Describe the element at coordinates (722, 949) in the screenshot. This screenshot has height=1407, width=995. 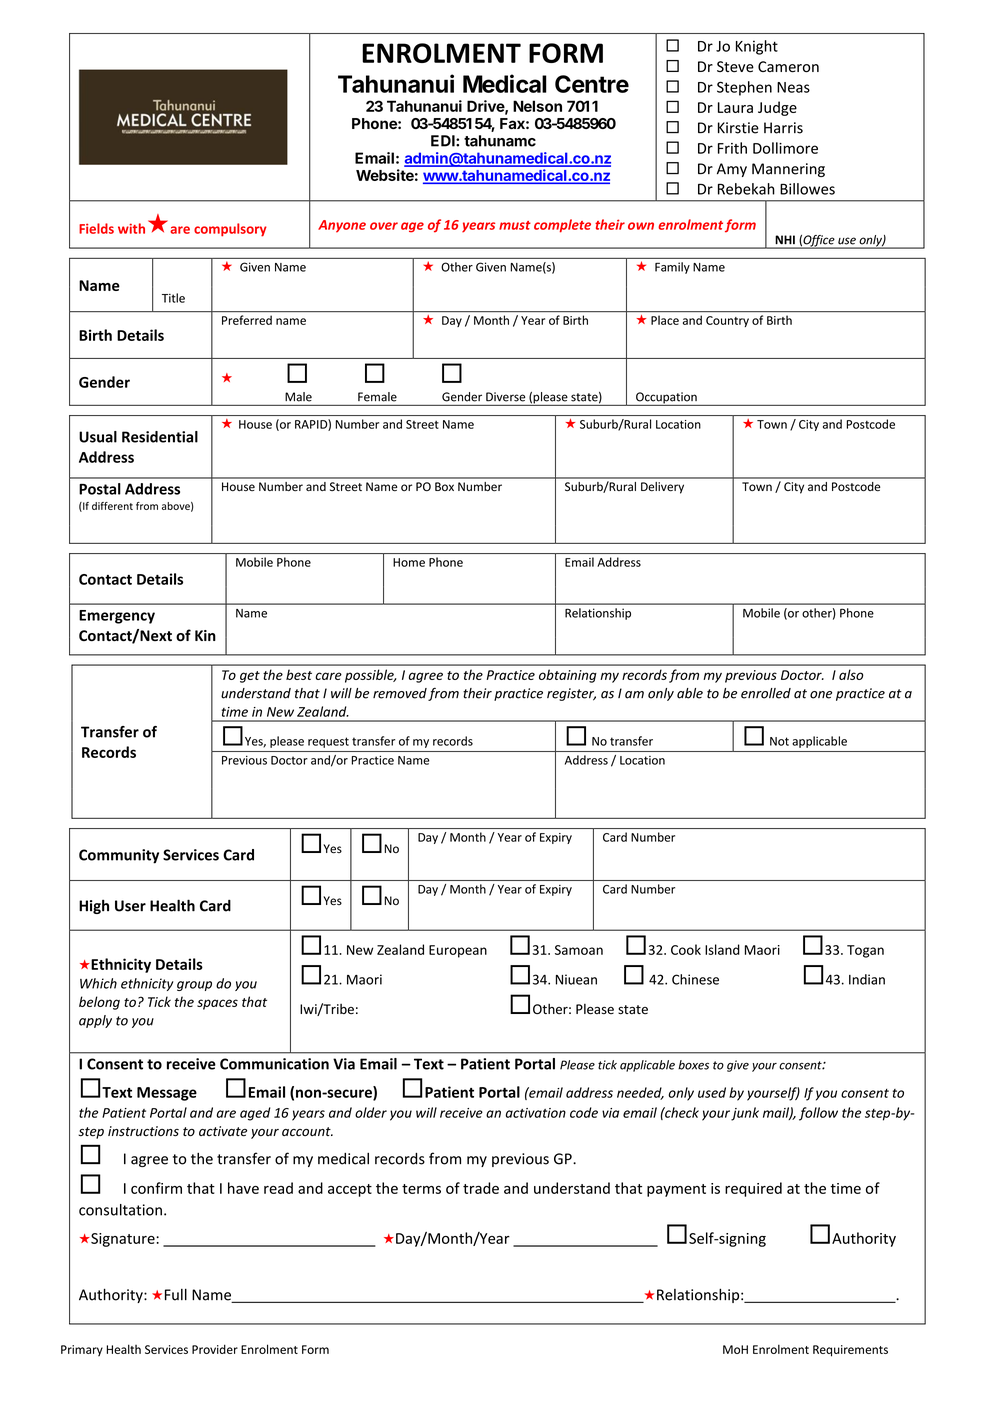
I see `Island` at that location.
